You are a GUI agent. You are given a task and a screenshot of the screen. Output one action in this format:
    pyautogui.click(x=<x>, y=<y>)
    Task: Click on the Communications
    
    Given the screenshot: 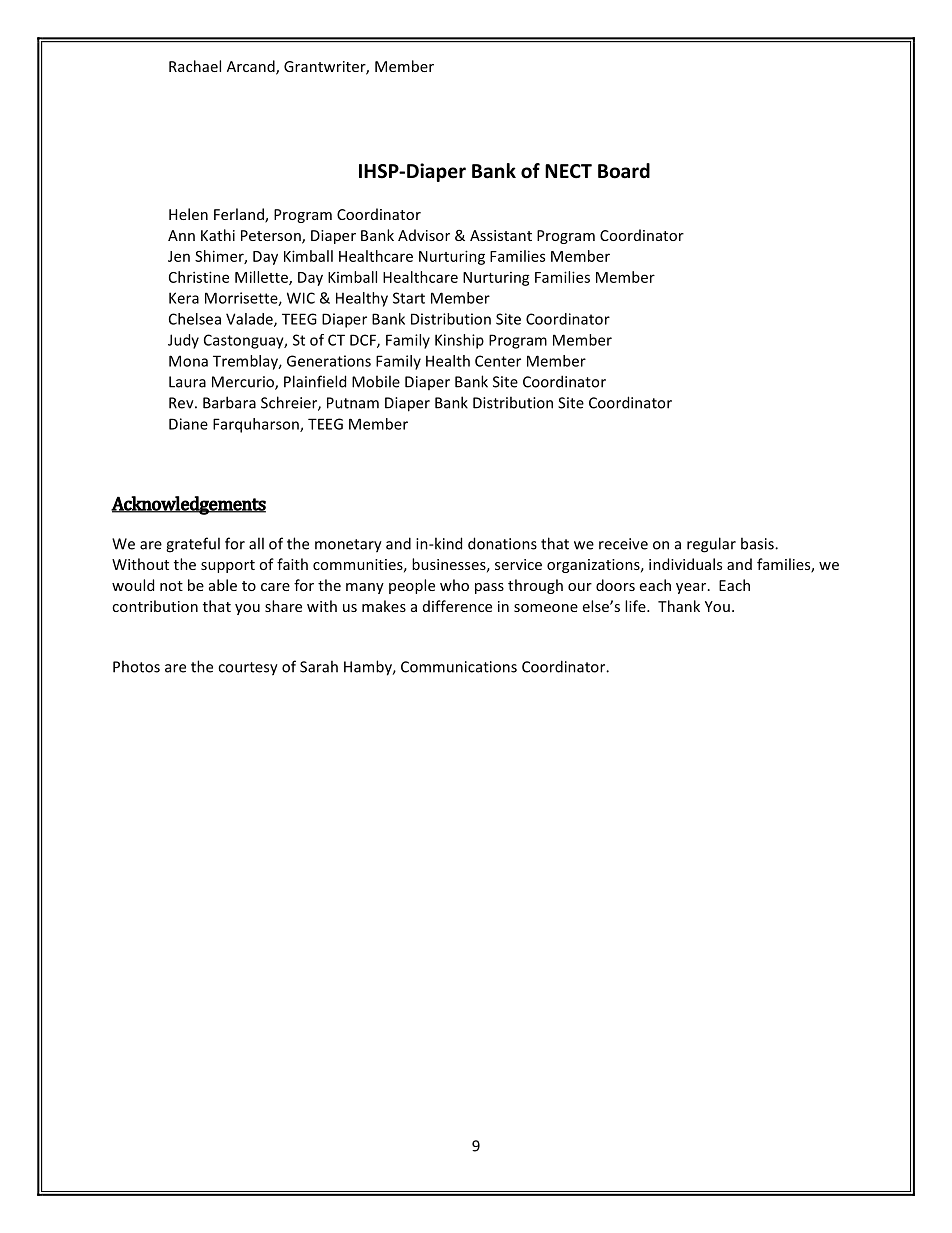 What is the action you would take?
    pyautogui.click(x=459, y=667)
